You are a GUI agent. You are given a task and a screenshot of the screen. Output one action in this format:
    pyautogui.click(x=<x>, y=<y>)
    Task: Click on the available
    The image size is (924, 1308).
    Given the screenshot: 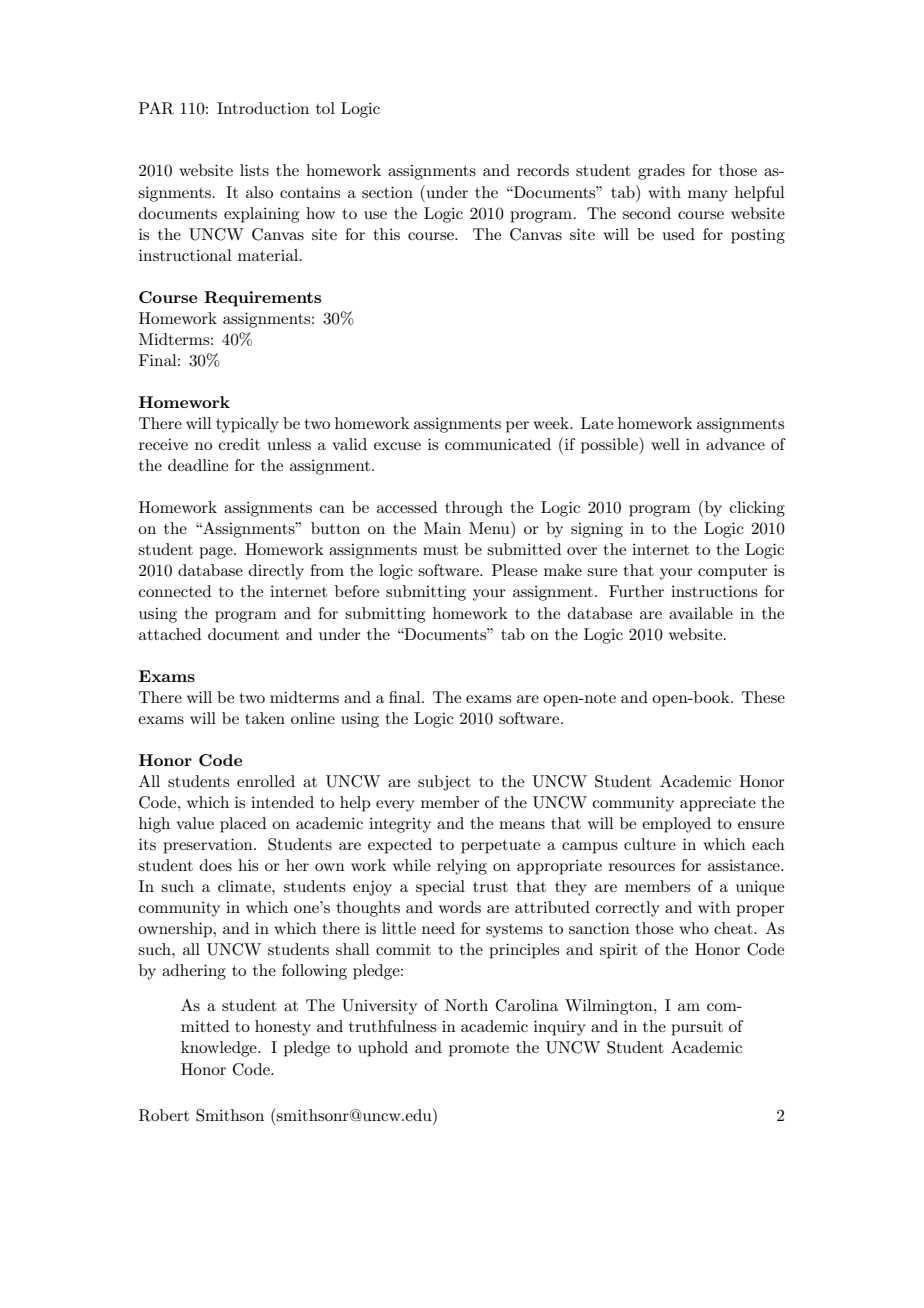 What is the action you would take?
    pyautogui.click(x=701, y=613)
